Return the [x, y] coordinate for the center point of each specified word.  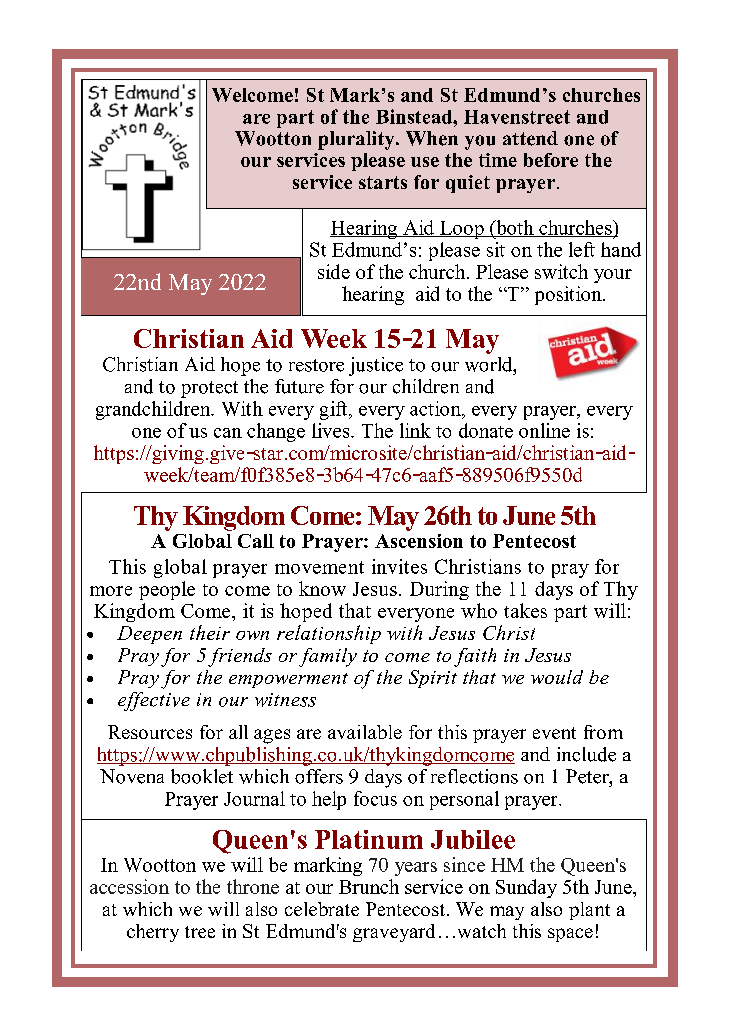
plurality [357, 140]
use [425, 162]
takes [525, 610]
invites [399, 566]
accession [129, 886]
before [551, 160]
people [167, 590]
